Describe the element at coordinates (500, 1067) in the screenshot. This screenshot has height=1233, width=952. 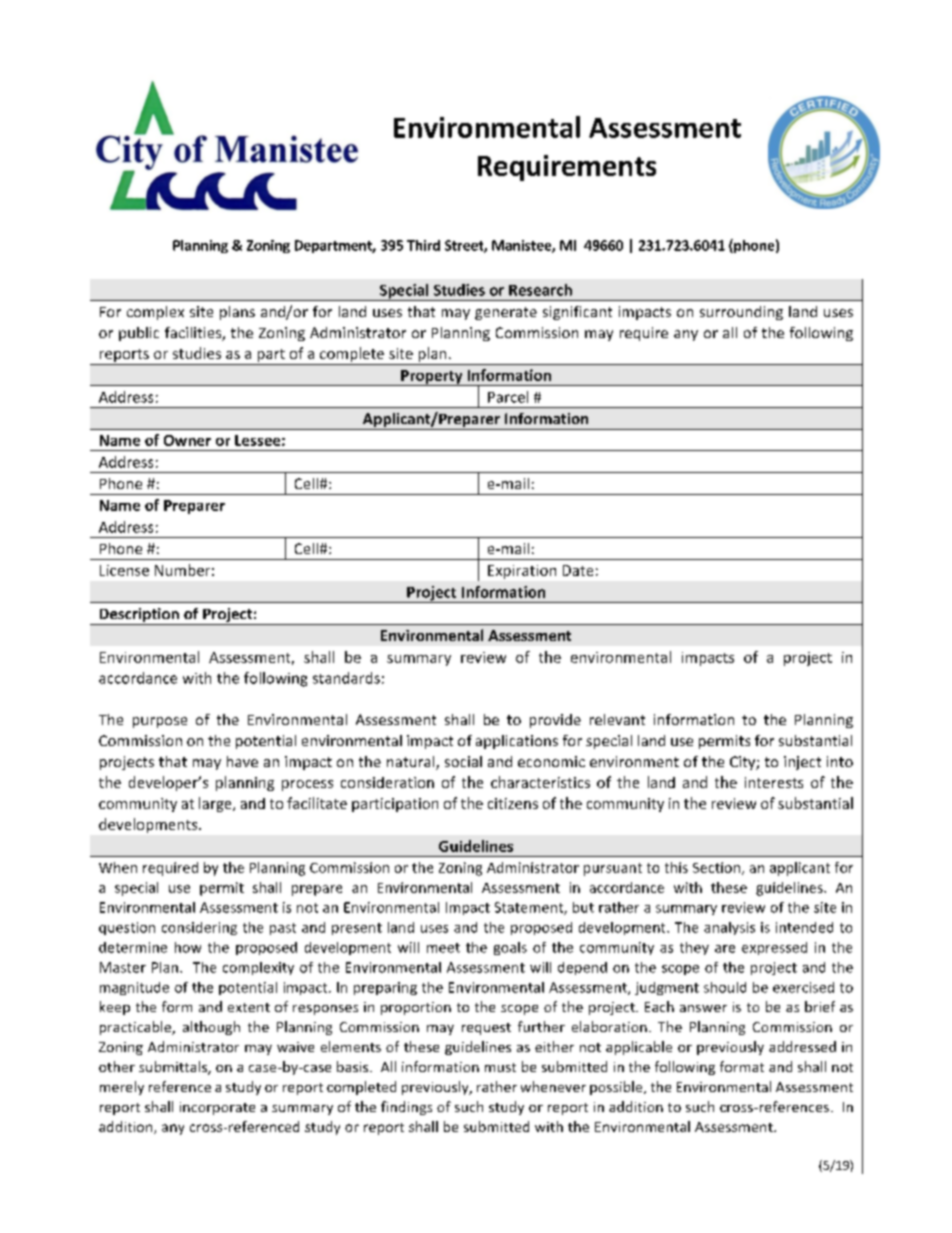
I see `must` at that location.
